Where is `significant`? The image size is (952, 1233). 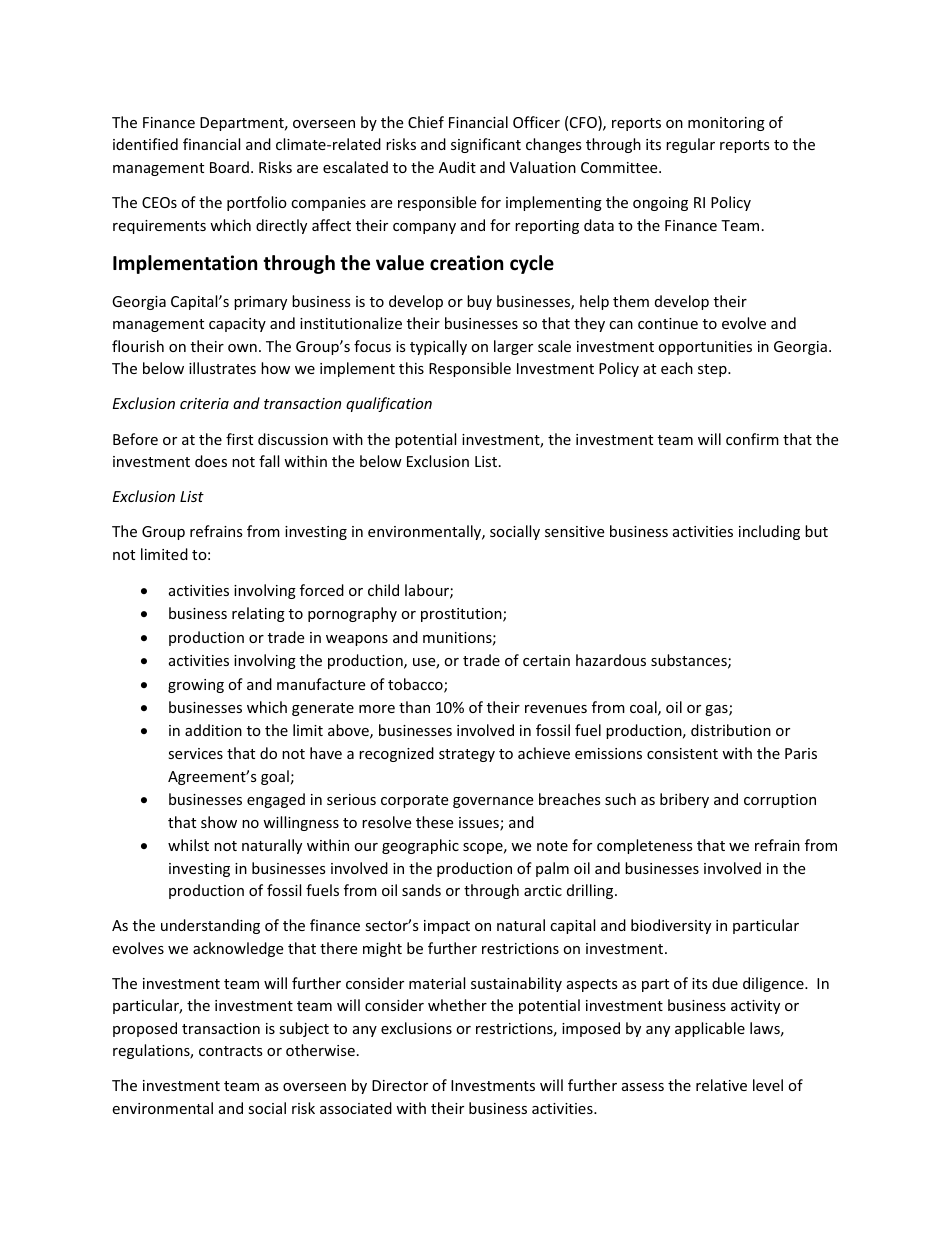 significant is located at coordinates (486, 145).
